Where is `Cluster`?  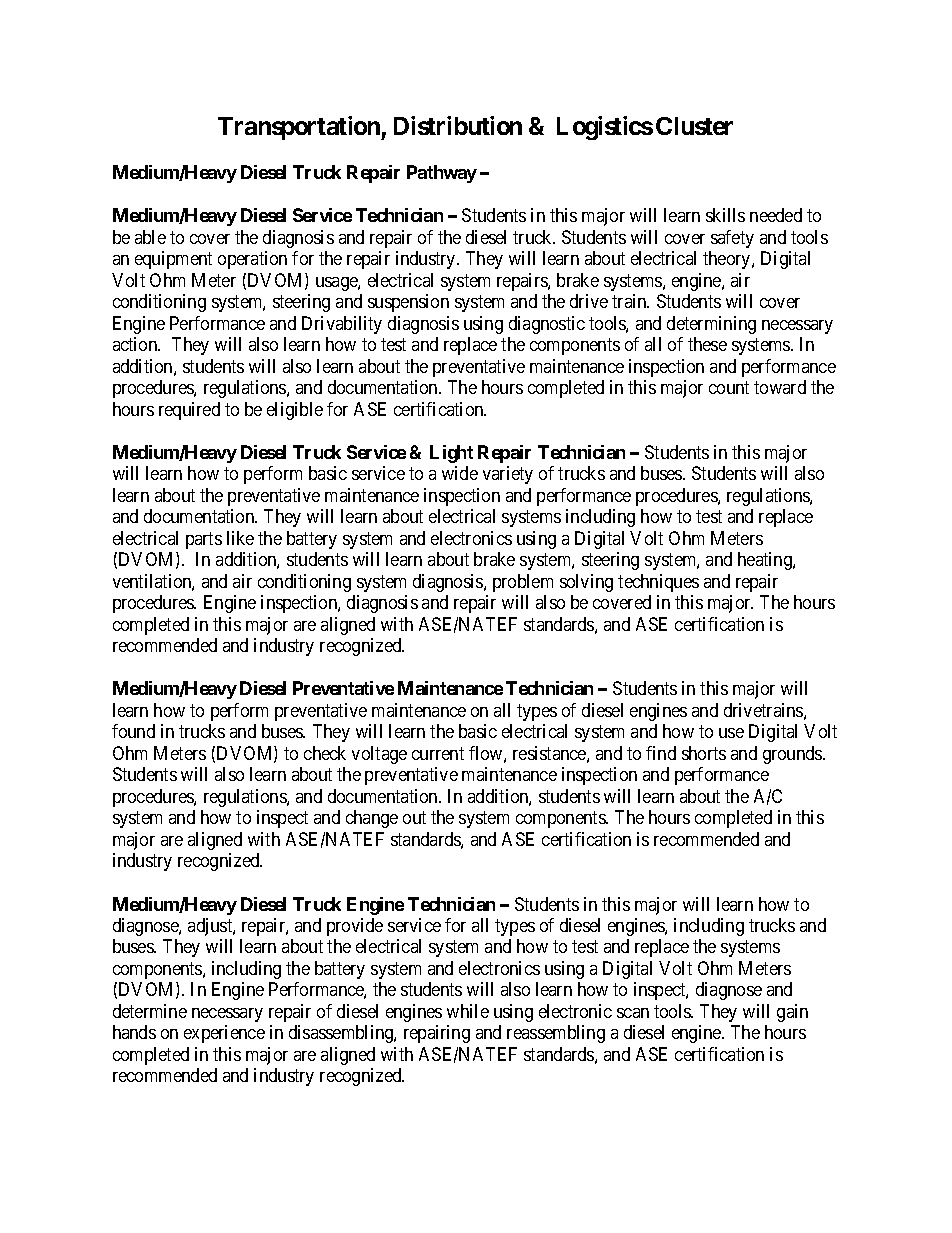
Cluster is located at coordinates (694, 126).
